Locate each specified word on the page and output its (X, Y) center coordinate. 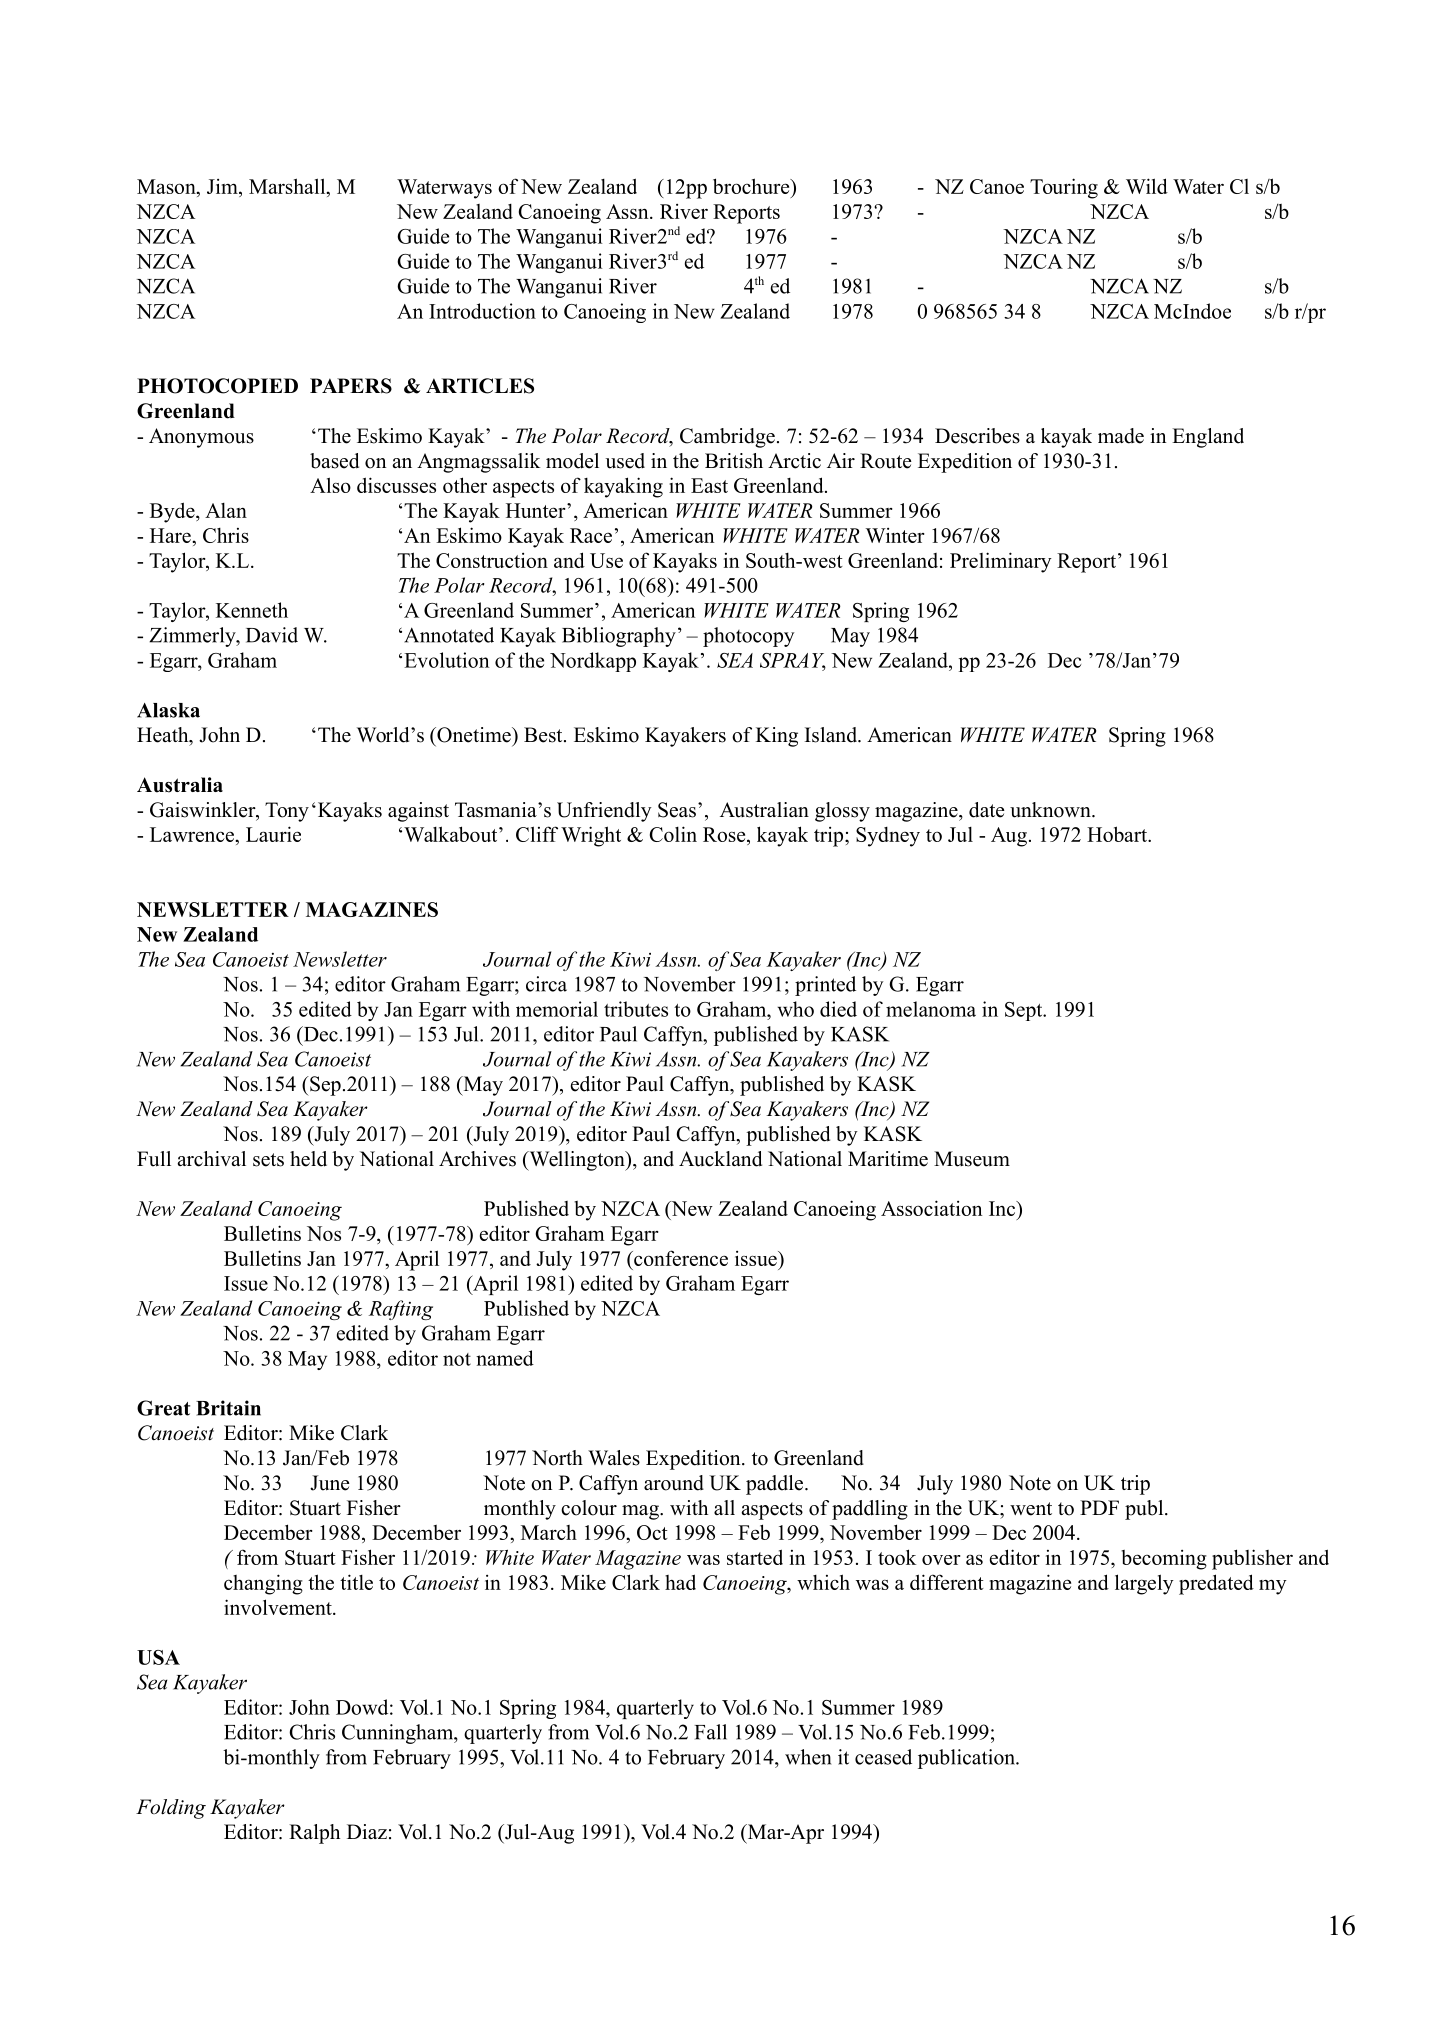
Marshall (288, 186)
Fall (710, 1732)
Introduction (482, 311)
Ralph (314, 1834)
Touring (1064, 188)
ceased (883, 1757)
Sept (1025, 1011)
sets (268, 1160)
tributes (636, 1009)
